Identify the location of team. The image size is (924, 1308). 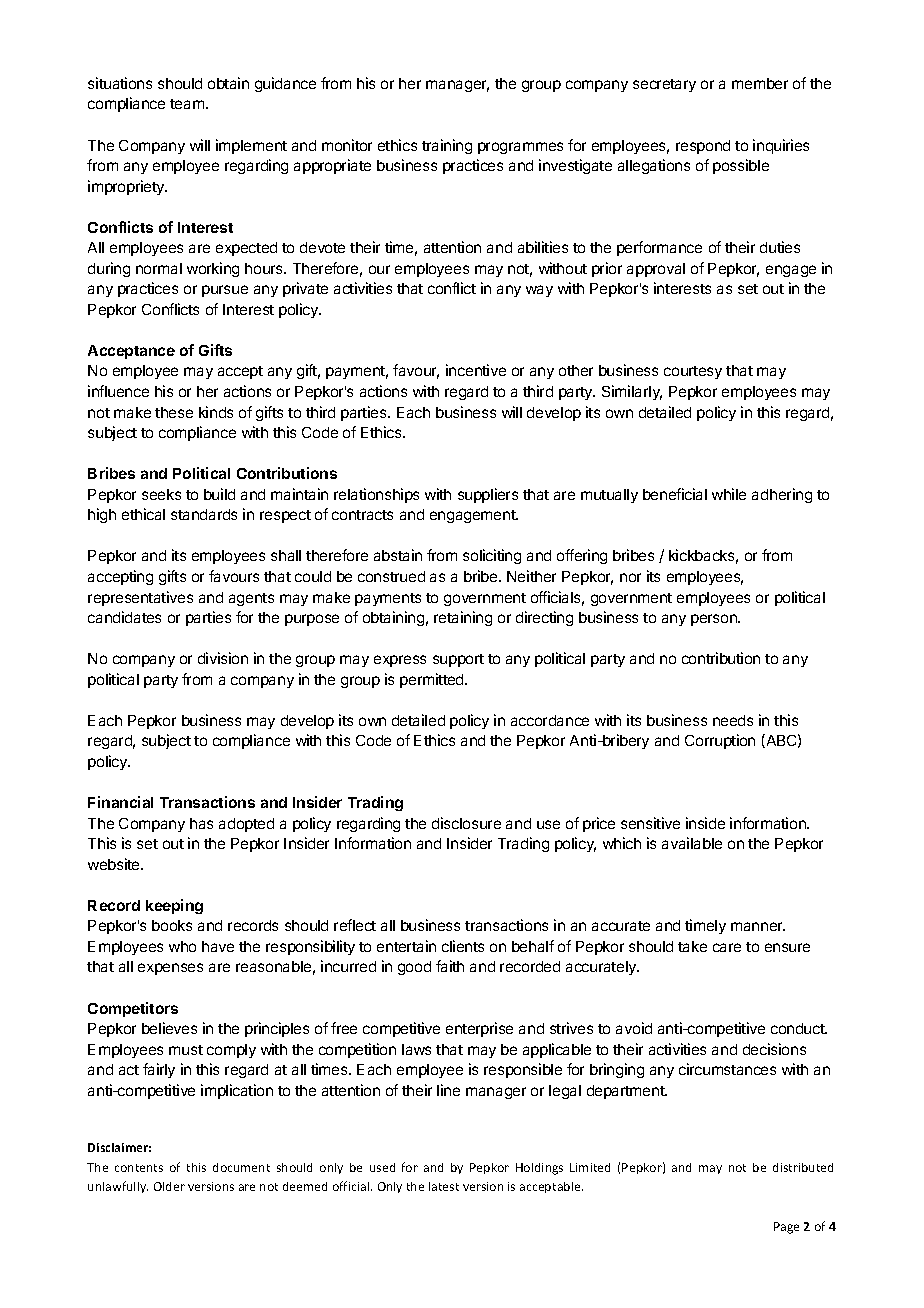
(188, 104).
